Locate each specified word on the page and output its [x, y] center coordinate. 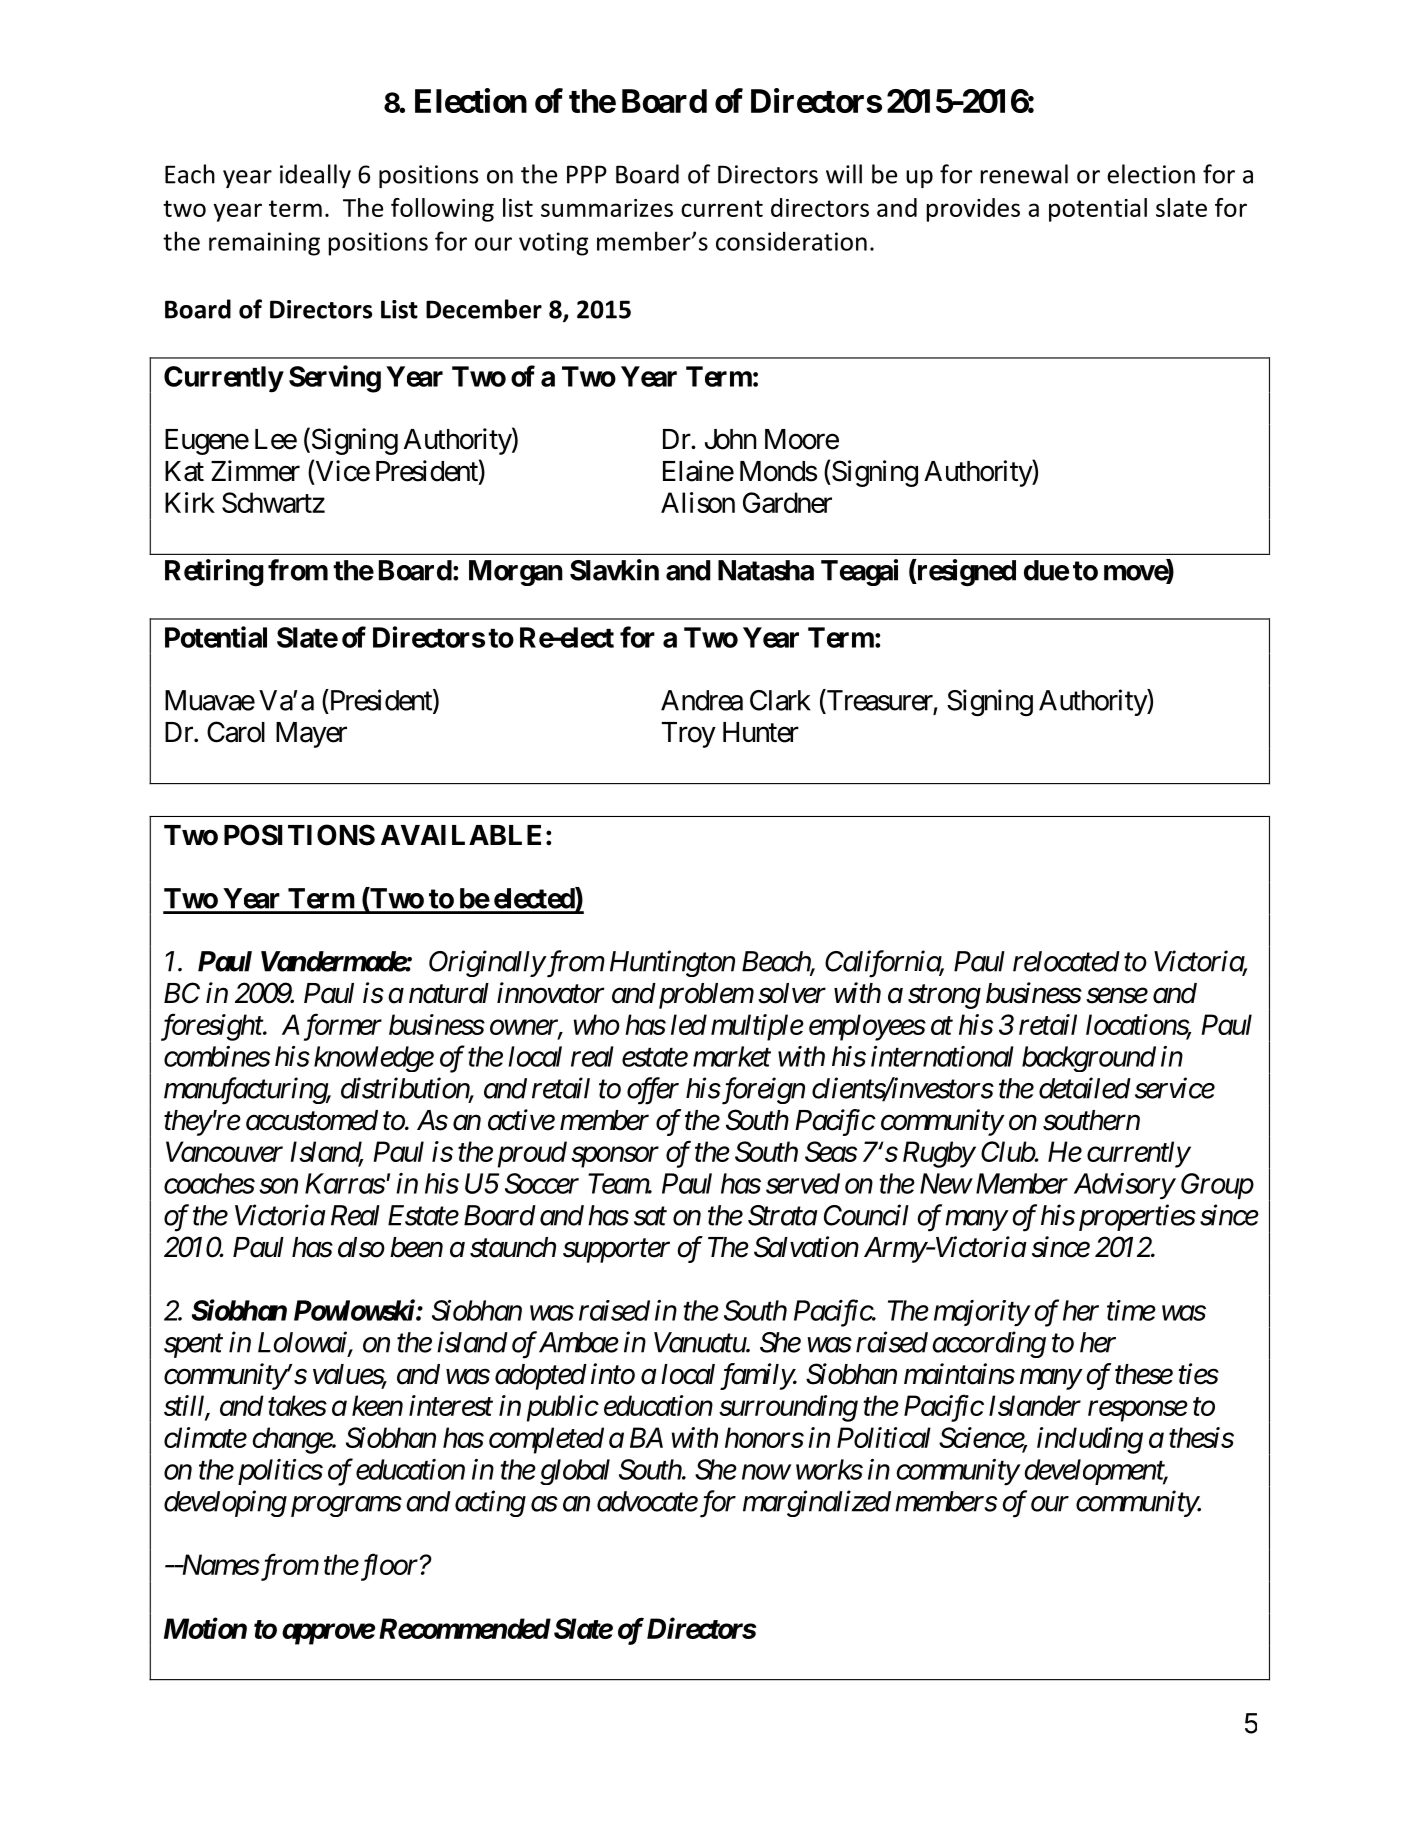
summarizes [607, 208]
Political [884, 1437]
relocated [1066, 961]
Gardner [787, 502]
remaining [264, 244]
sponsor [615, 1157]
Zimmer [255, 471]
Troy [689, 735]
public [562, 1408]
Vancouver [224, 1151]
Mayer [311, 735]
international [942, 1056]
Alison [698, 502]
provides [973, 210]
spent [193, 1346]
